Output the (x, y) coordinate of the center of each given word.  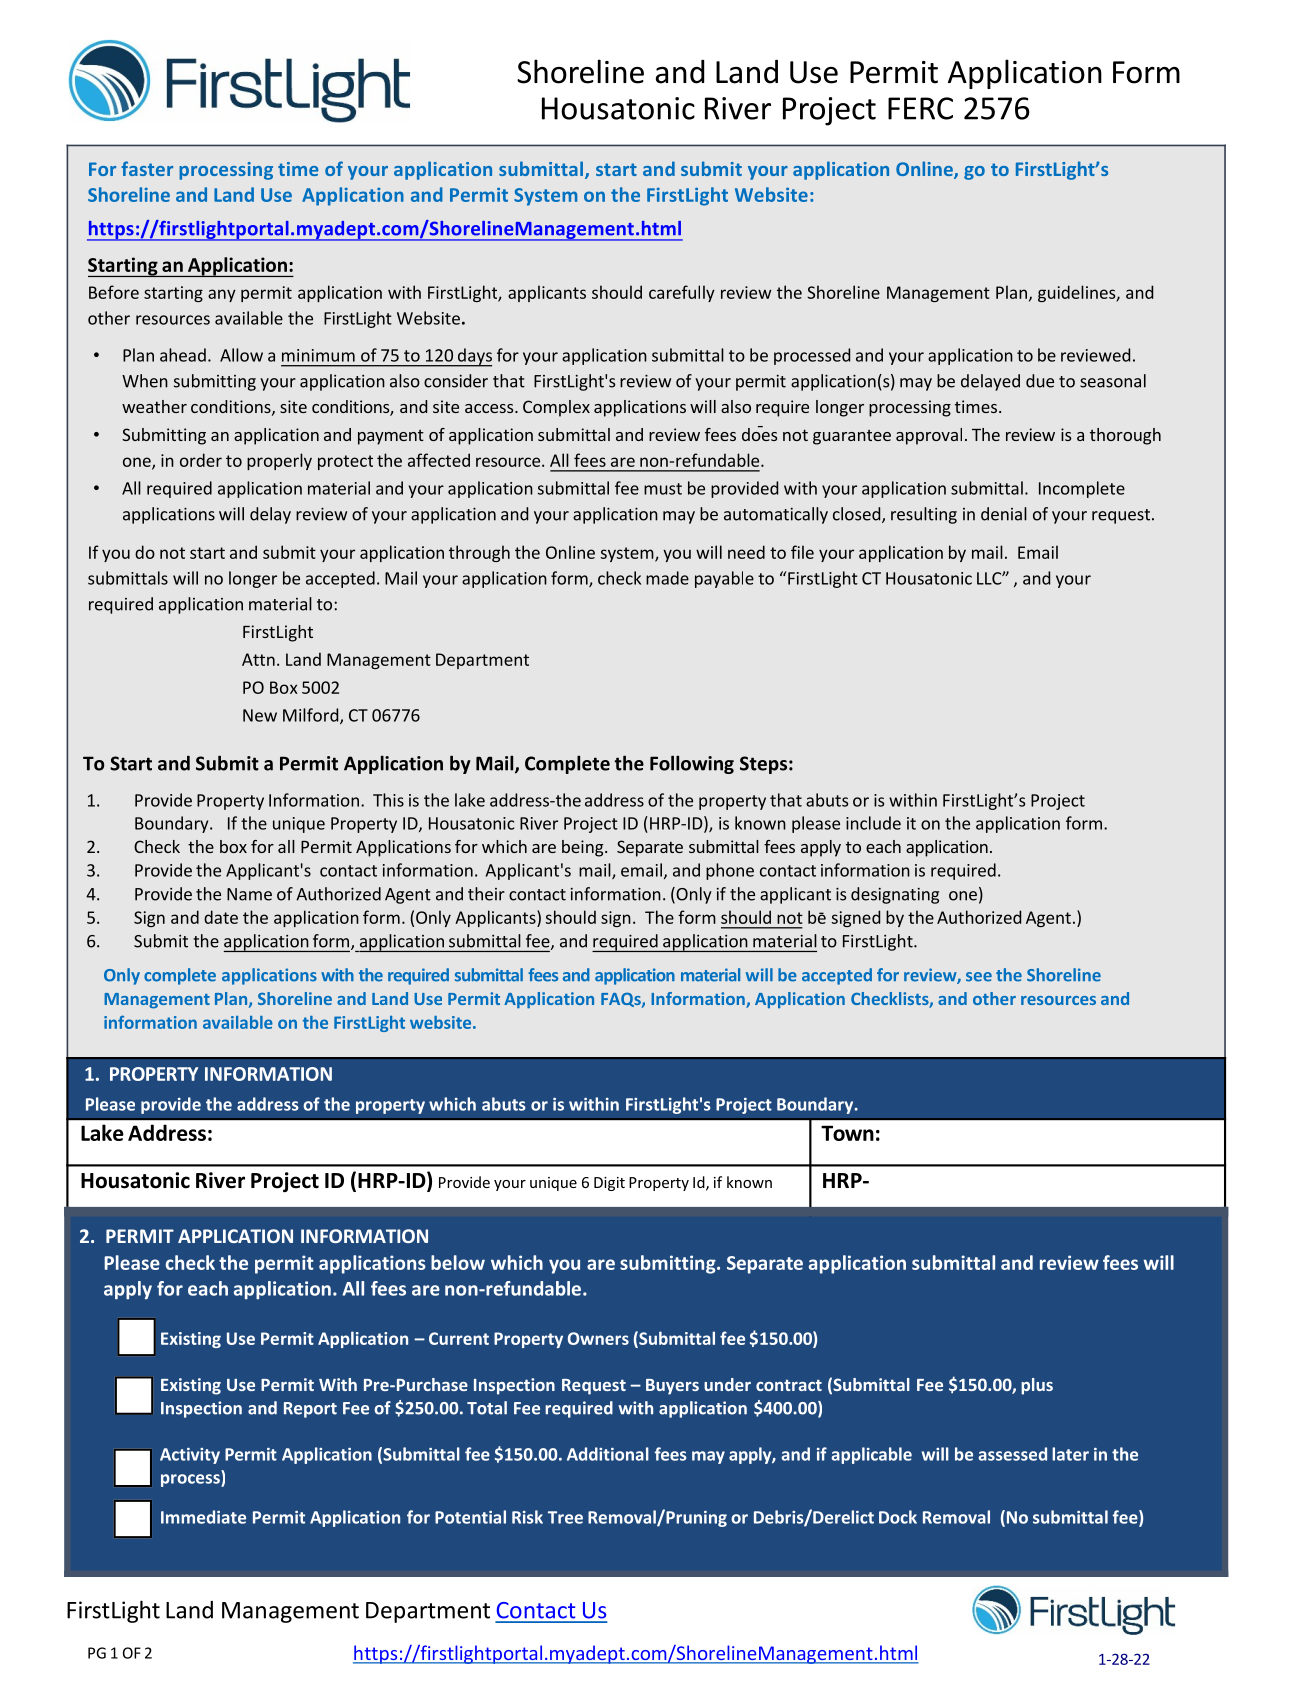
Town (847, 1133)
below (458, 1262)
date (221, 917)
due (1040, 381)
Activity (190, 1456)
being (584, 848)
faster (147, 168)
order (201, 460)
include (873, 823)
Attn (258, 659)
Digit (609, 1184)
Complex (556, 408)
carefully (682, 293)
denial (1004, 514)
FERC (920, 108)
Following (692, 764)
